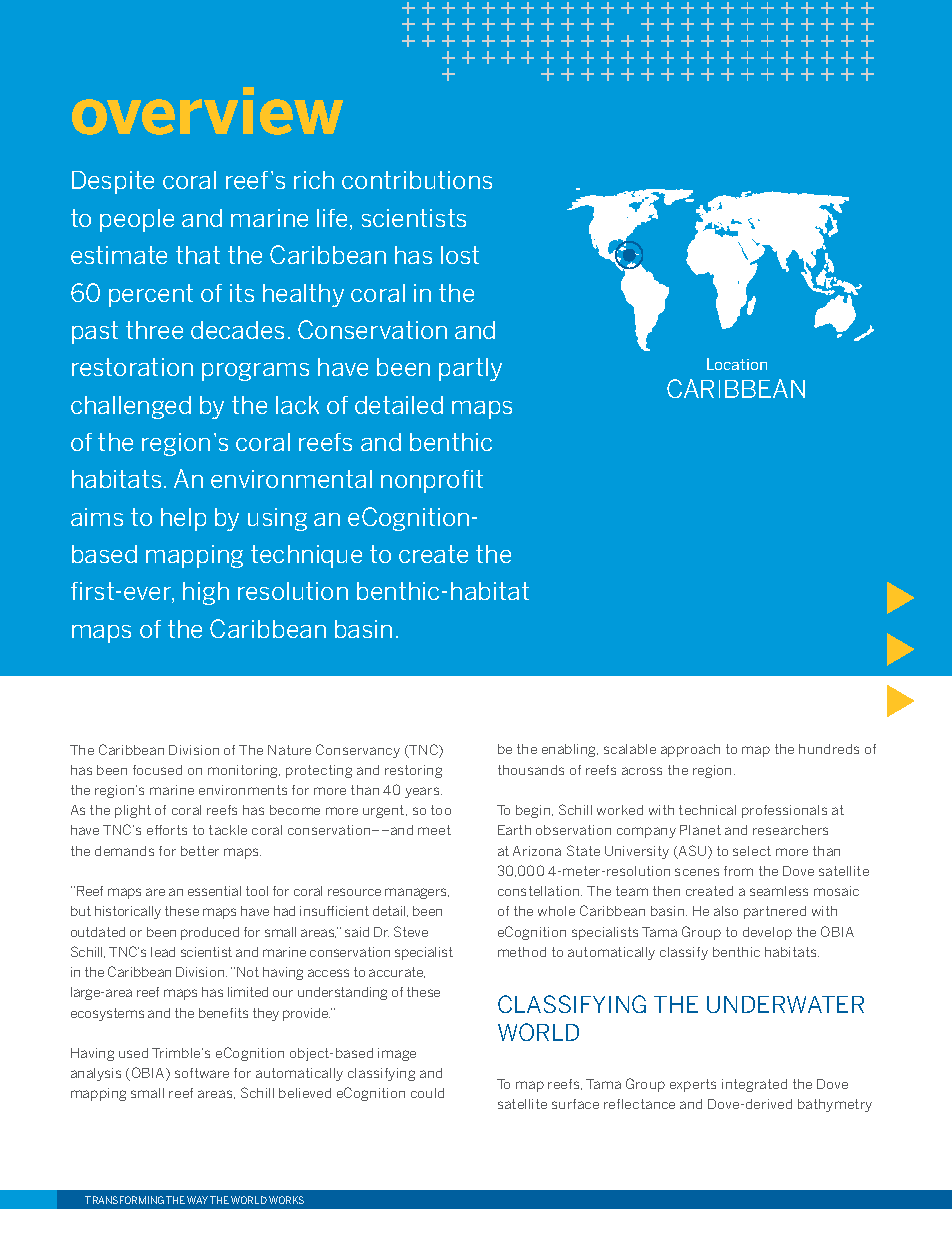  Describe the element at coordinates (470, 369) in the screenshot. I see `partly` at that location.
